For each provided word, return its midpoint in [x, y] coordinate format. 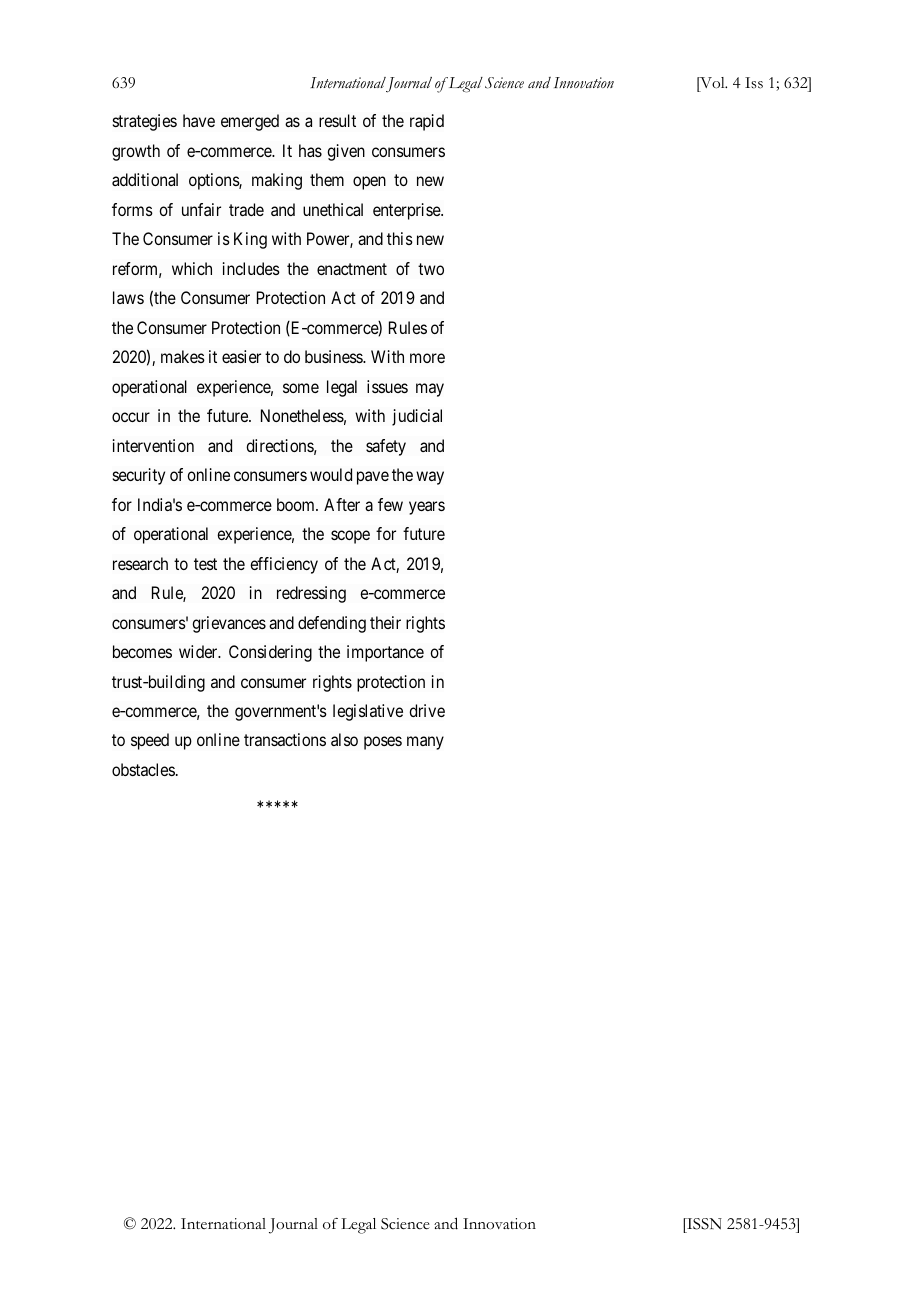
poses [383, 743]
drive [427, 710]
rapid [427, 122]
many [425, 743]
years [427, 508]
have [199, 120]
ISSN [703, 1224]
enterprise [407, 211]
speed [150, 741]
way [430, 478]
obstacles [143, 769]
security [139, 476]
